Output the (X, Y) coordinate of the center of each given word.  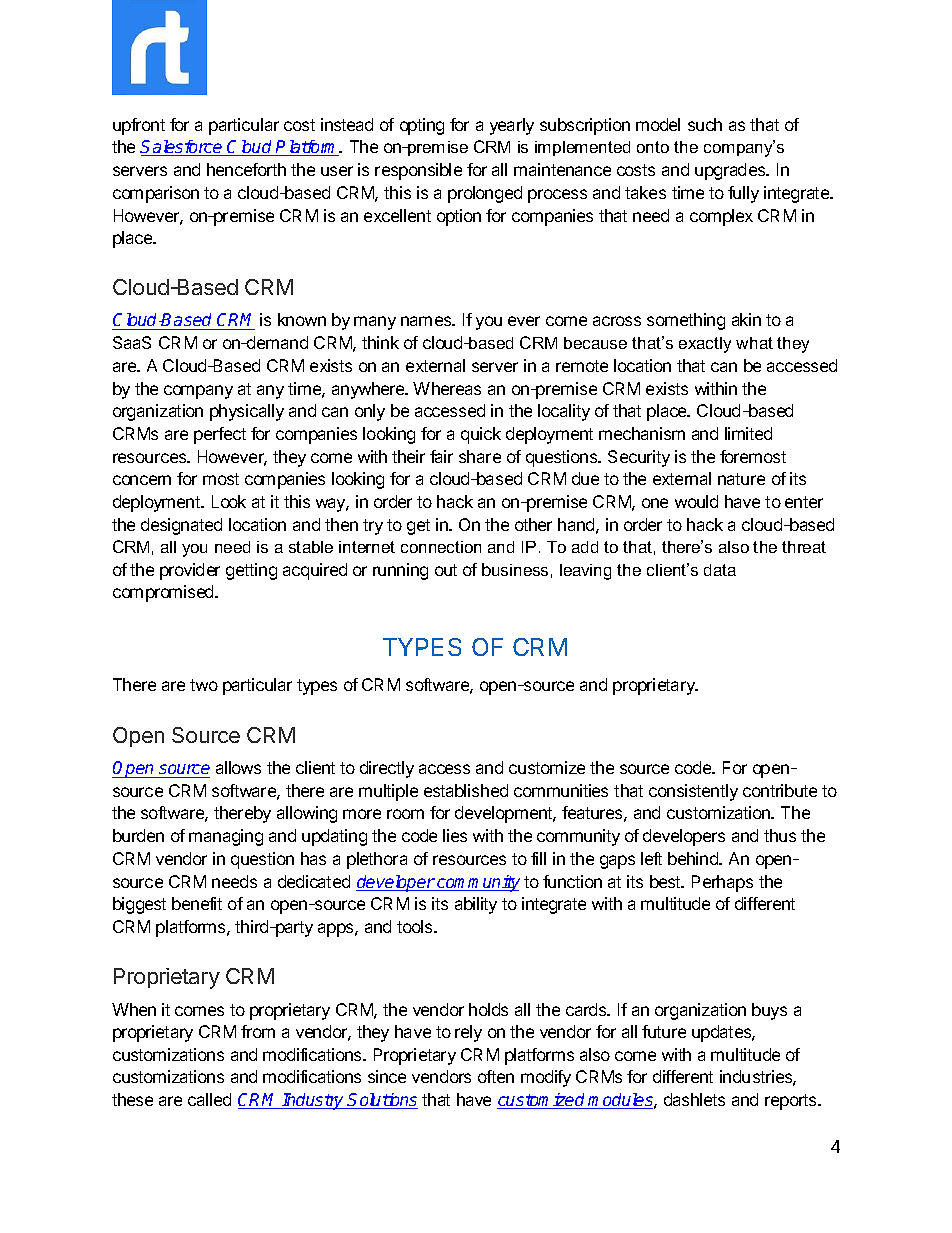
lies (455, 835)
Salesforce (182, 148)
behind (694, 858)
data (720, 570)
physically (247, 412)
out (446, 570)
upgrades (731, 171)
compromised (164, 593)
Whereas (447, 388)
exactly (705, 345)
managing (226, 837)
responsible (418, 171)
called (209, 1099)
